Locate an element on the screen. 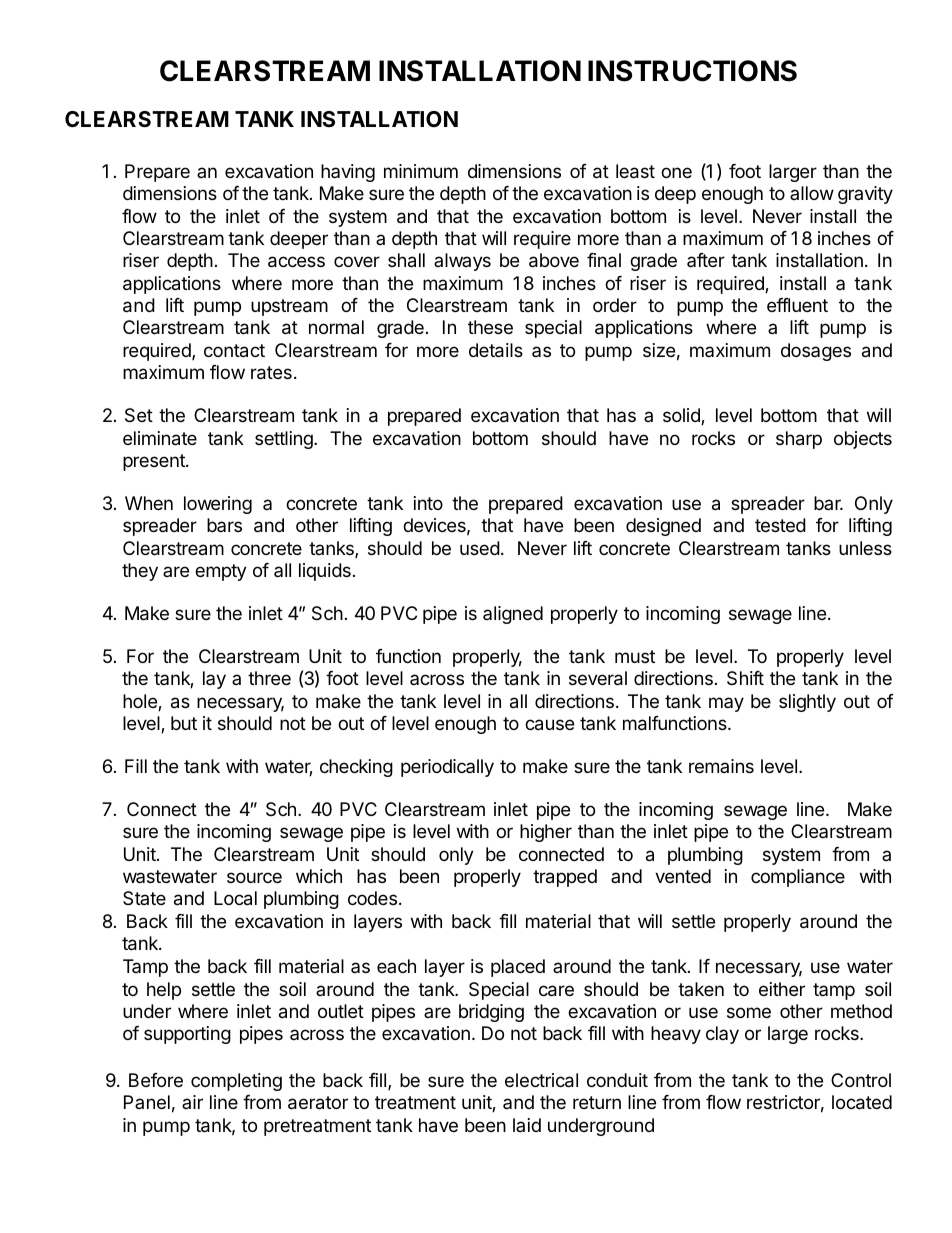 The image size is (952, 1233). completing is located at coordinates (236, 1082).
